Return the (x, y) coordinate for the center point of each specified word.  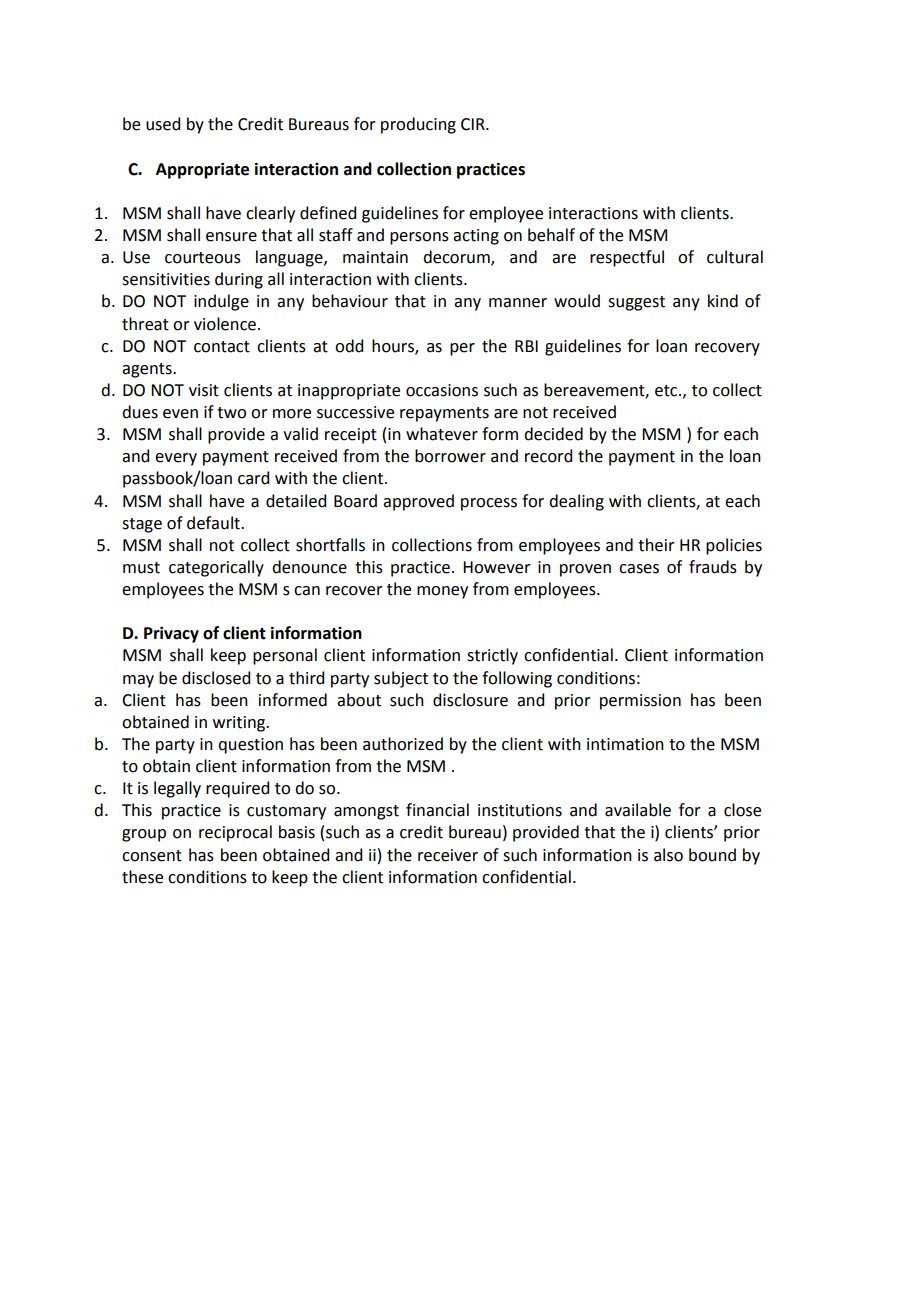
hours (394, 346)
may (138, 681)
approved (418, 502)
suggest (636, 303)
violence (225, 324)
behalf (551, 235)
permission (640, 702)
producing (418, 125)
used (163, 124)
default (214, 523)
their (656, 545)
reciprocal (235, 833)
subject (401, 679)
